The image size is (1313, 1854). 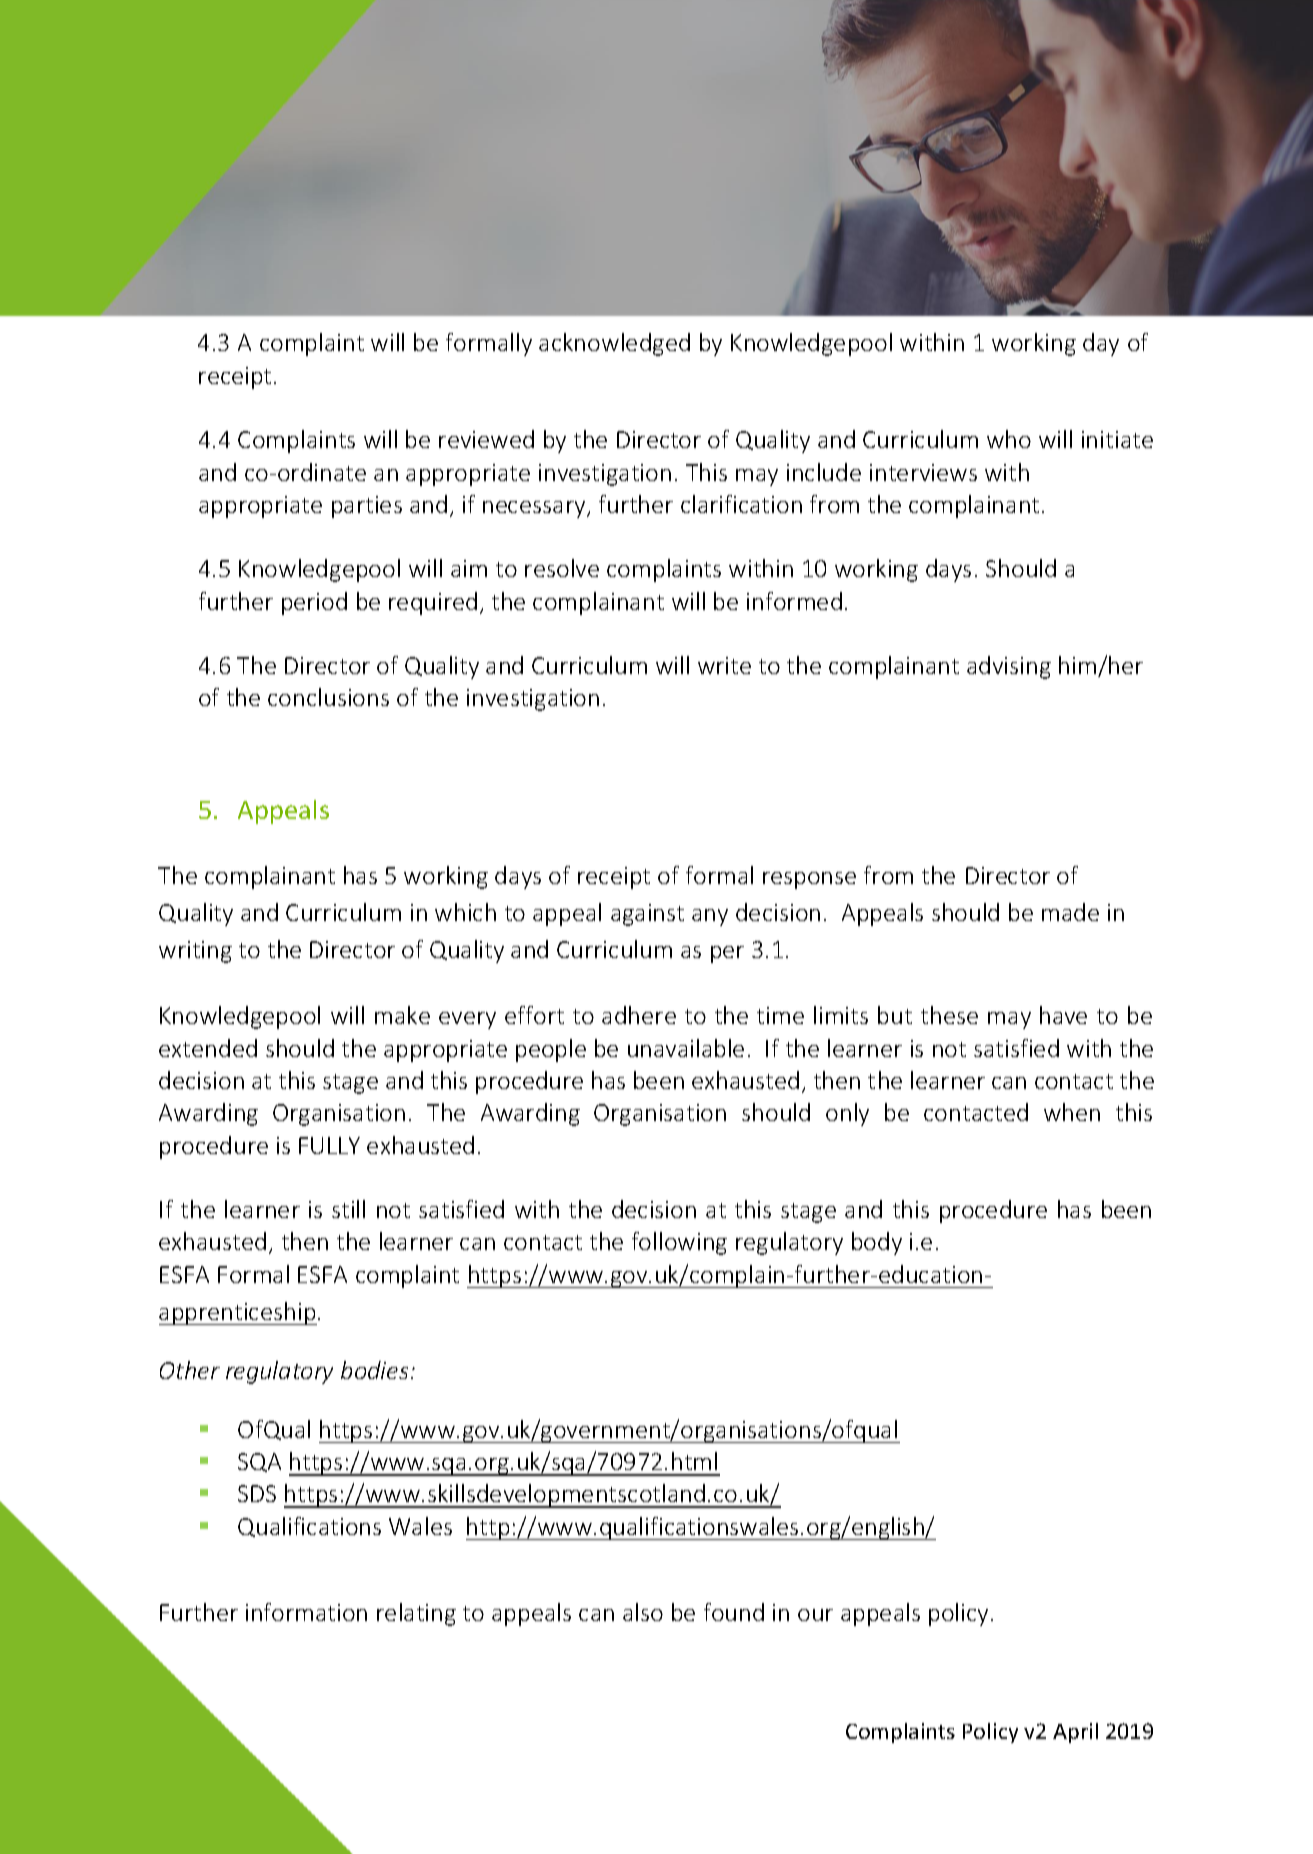 I want to click on information, so click(x=306, y=1612).
